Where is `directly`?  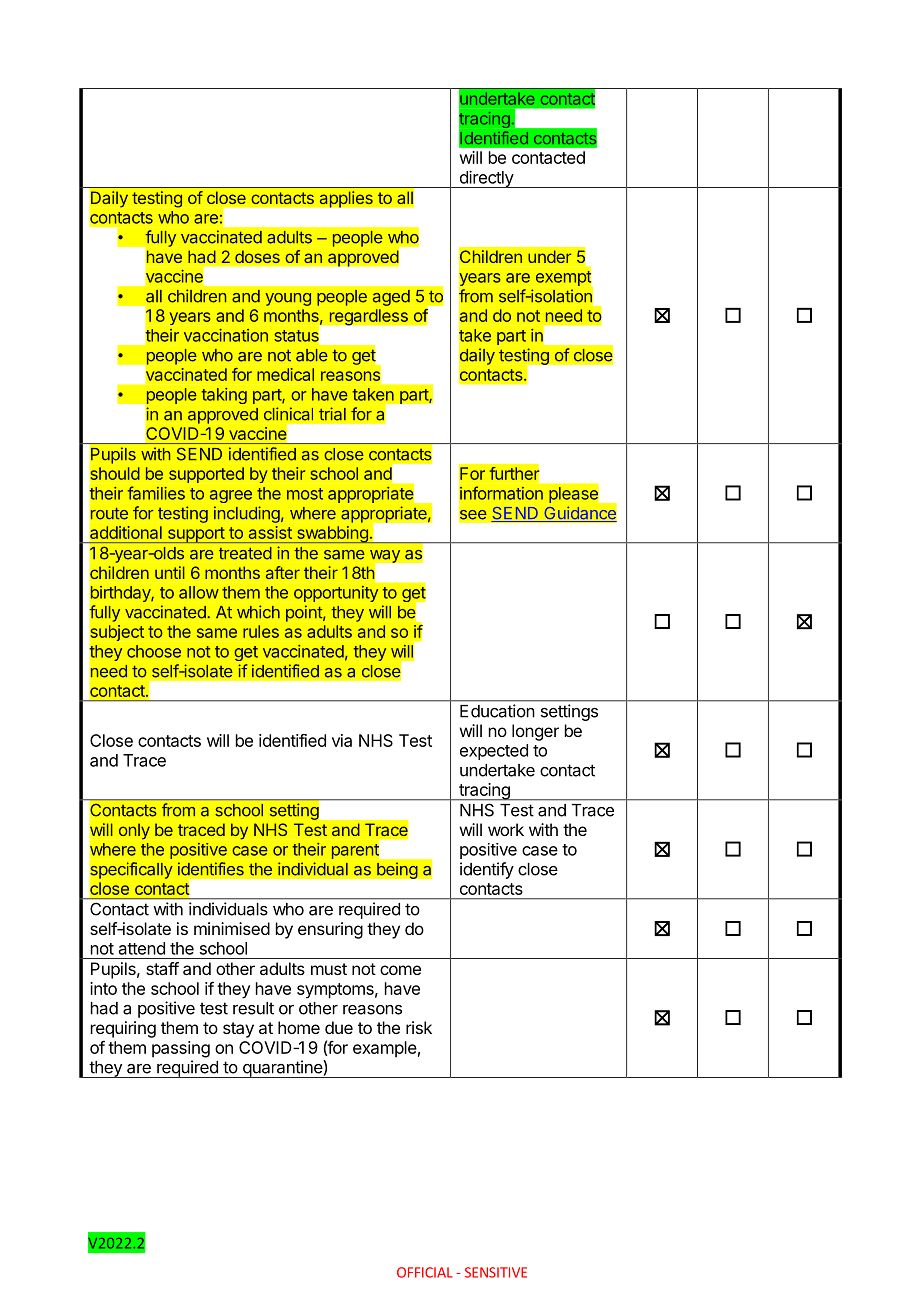 directly is located at coordinates (486, 179).
